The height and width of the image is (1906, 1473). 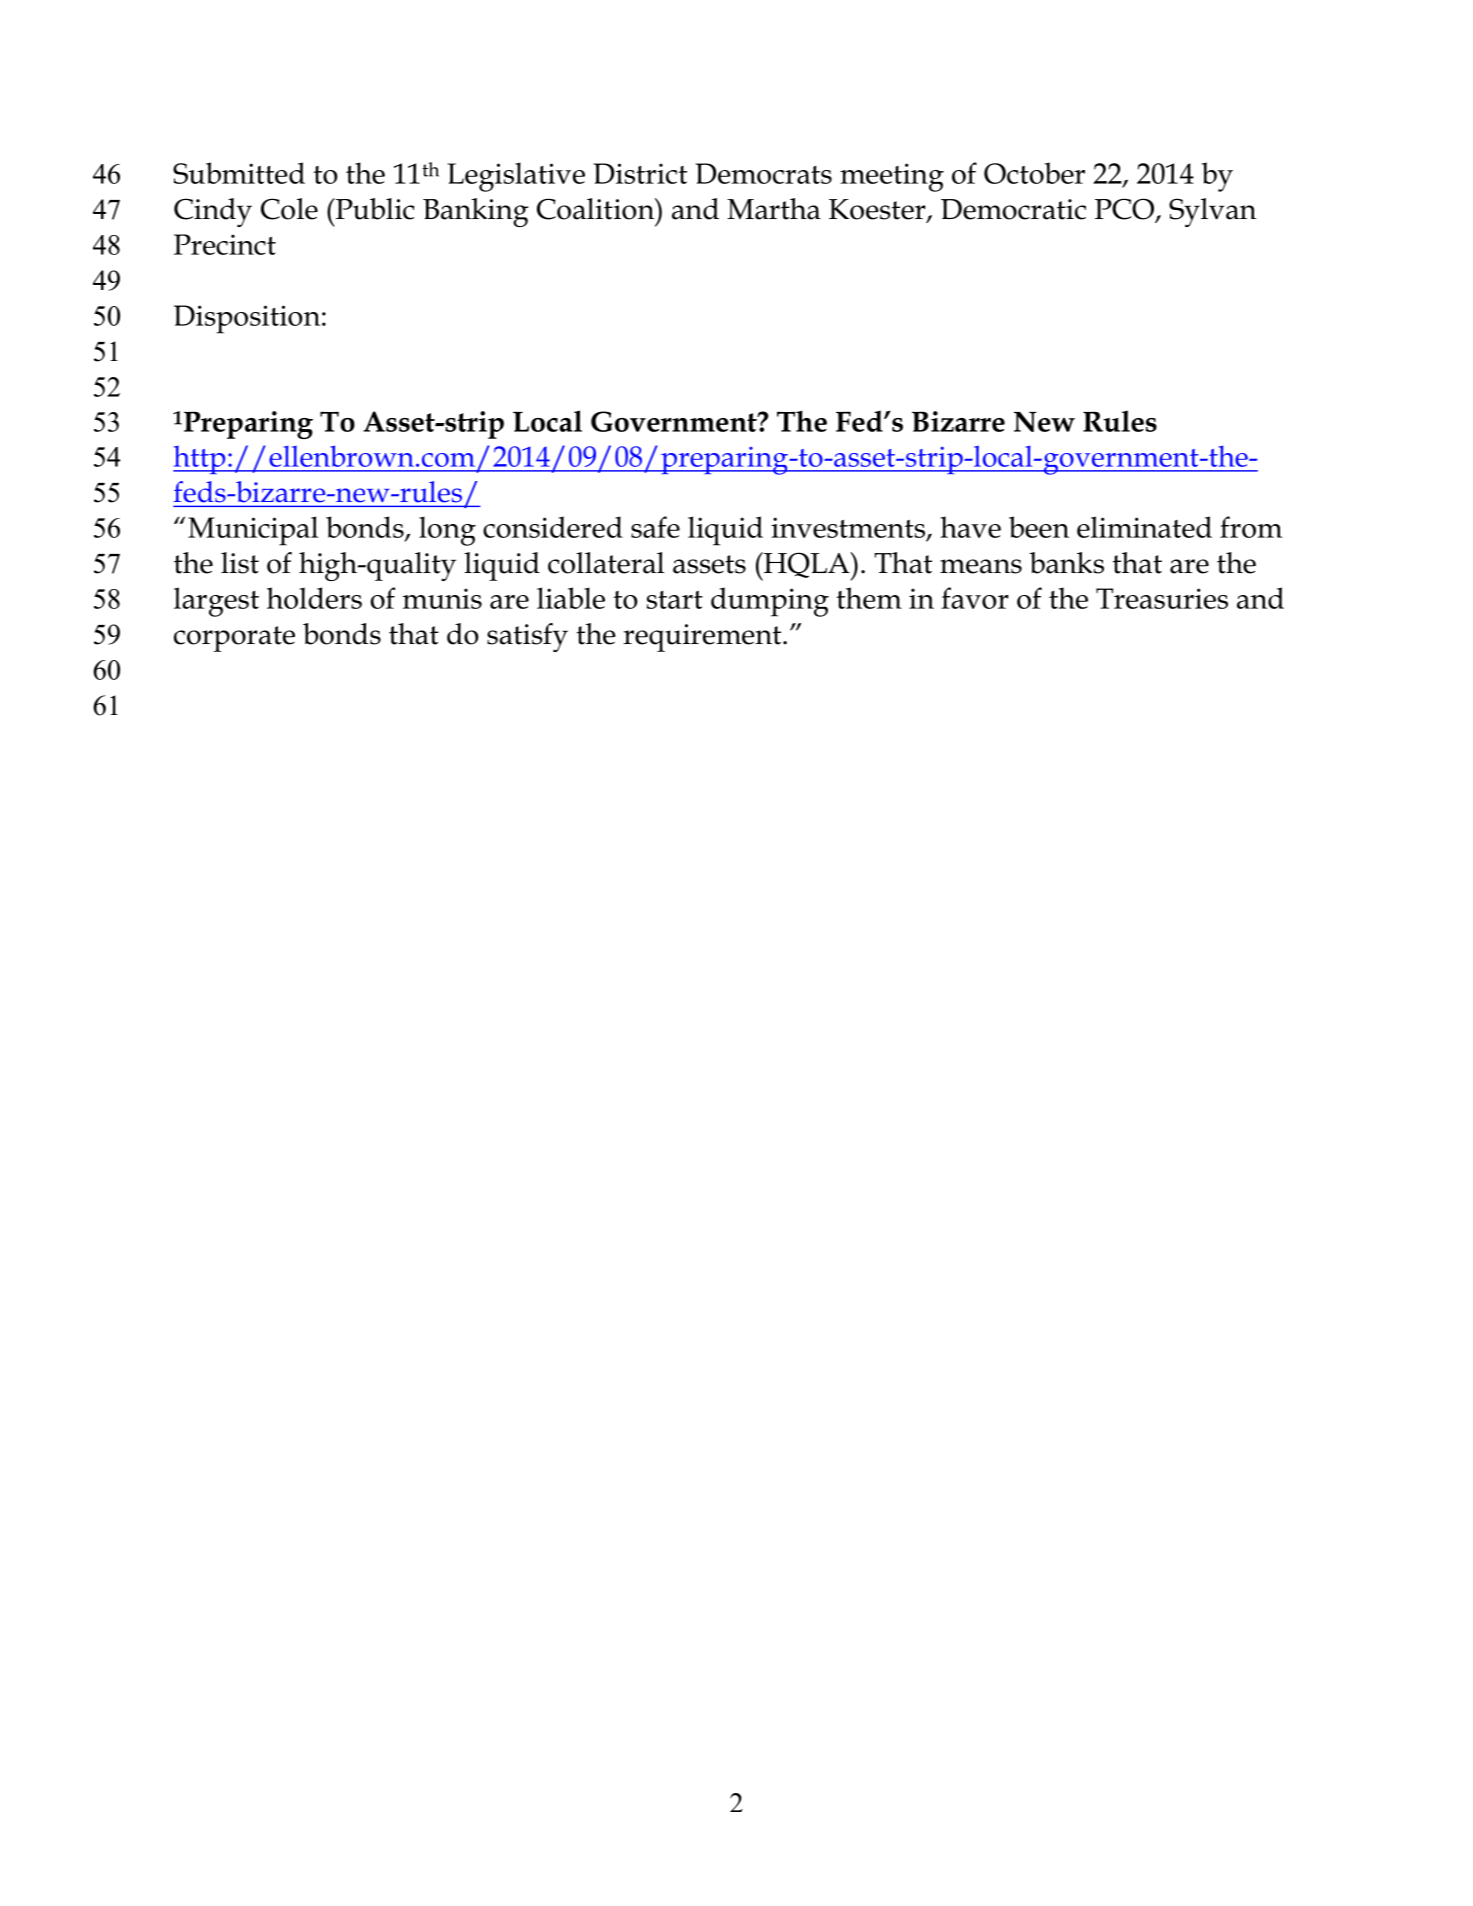 What do you see at coordinates (1144, 527) in the image?
I see `eliminated` at bounding box center [1144, 527].
